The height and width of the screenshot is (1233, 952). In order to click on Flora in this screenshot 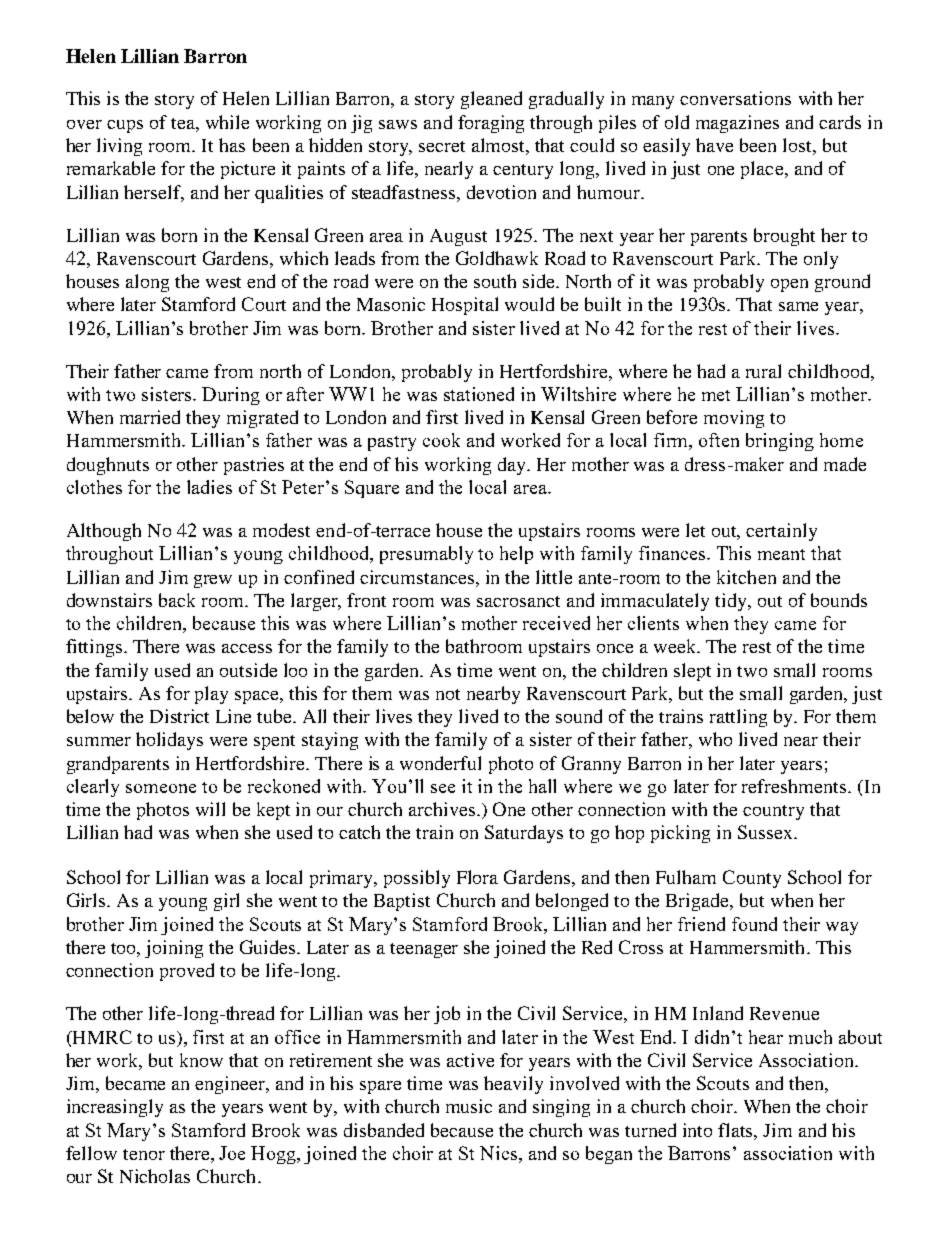, I will do `click(477, 877)`.
